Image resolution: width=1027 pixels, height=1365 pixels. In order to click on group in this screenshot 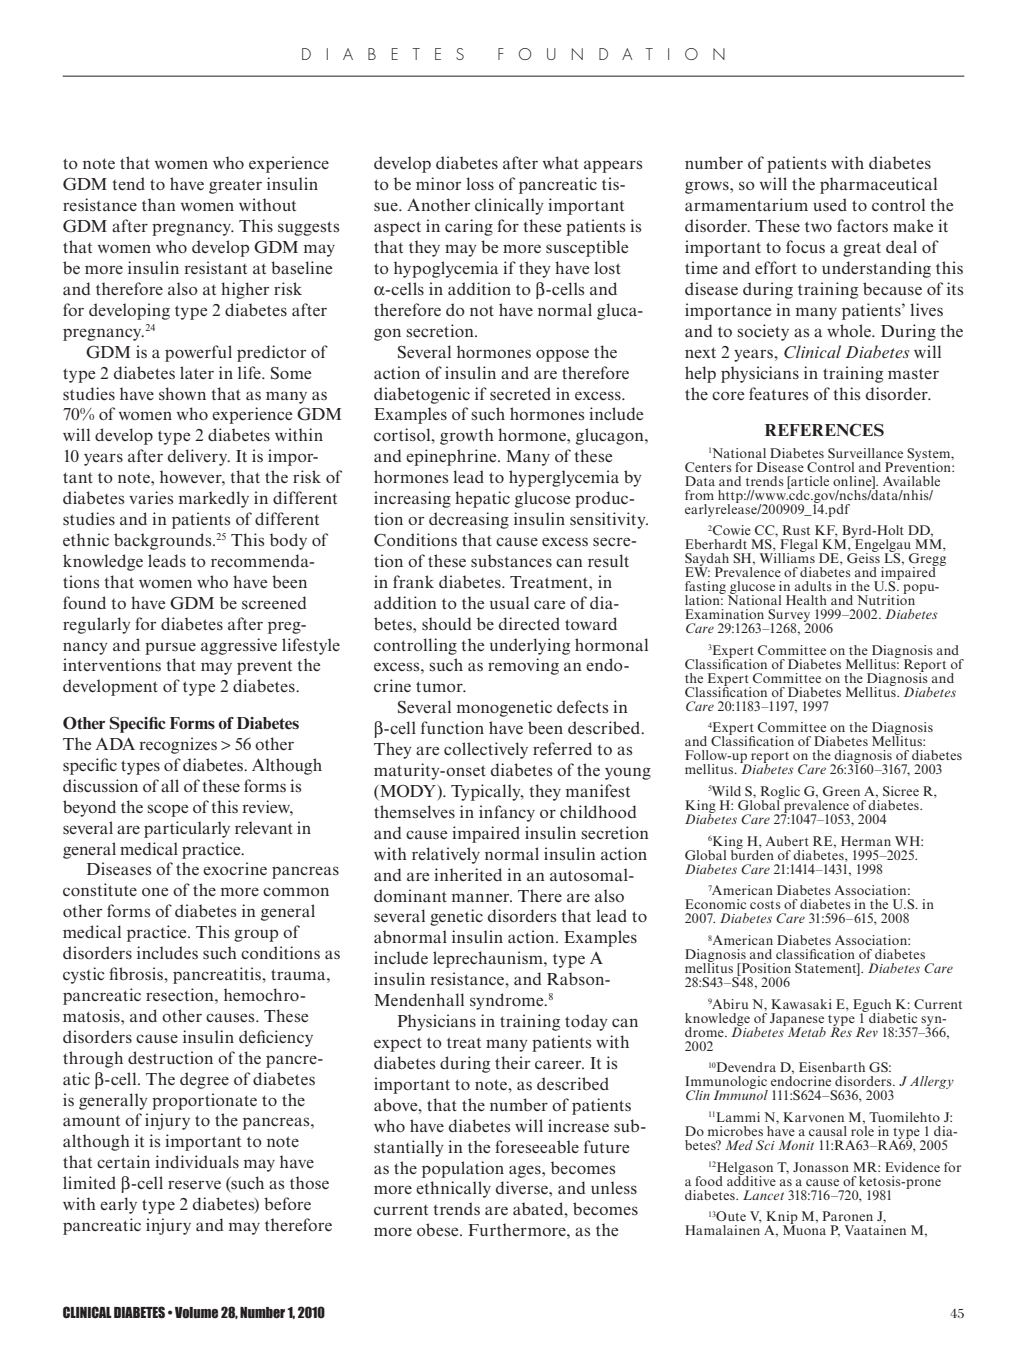, I will do `click(256, 935)`.
